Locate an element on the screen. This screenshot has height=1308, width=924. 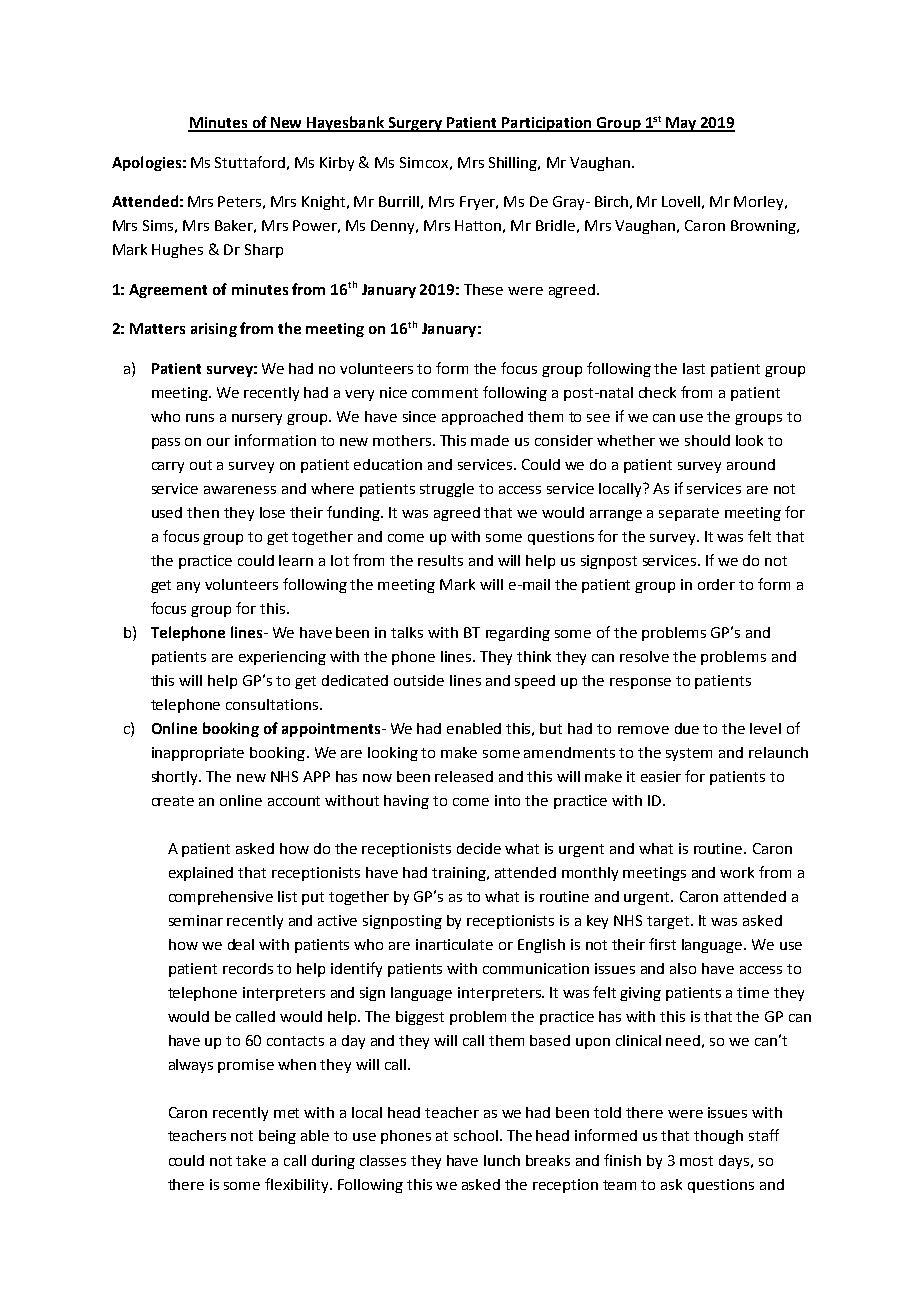
Surgery is located at coordinates (415, 124).
